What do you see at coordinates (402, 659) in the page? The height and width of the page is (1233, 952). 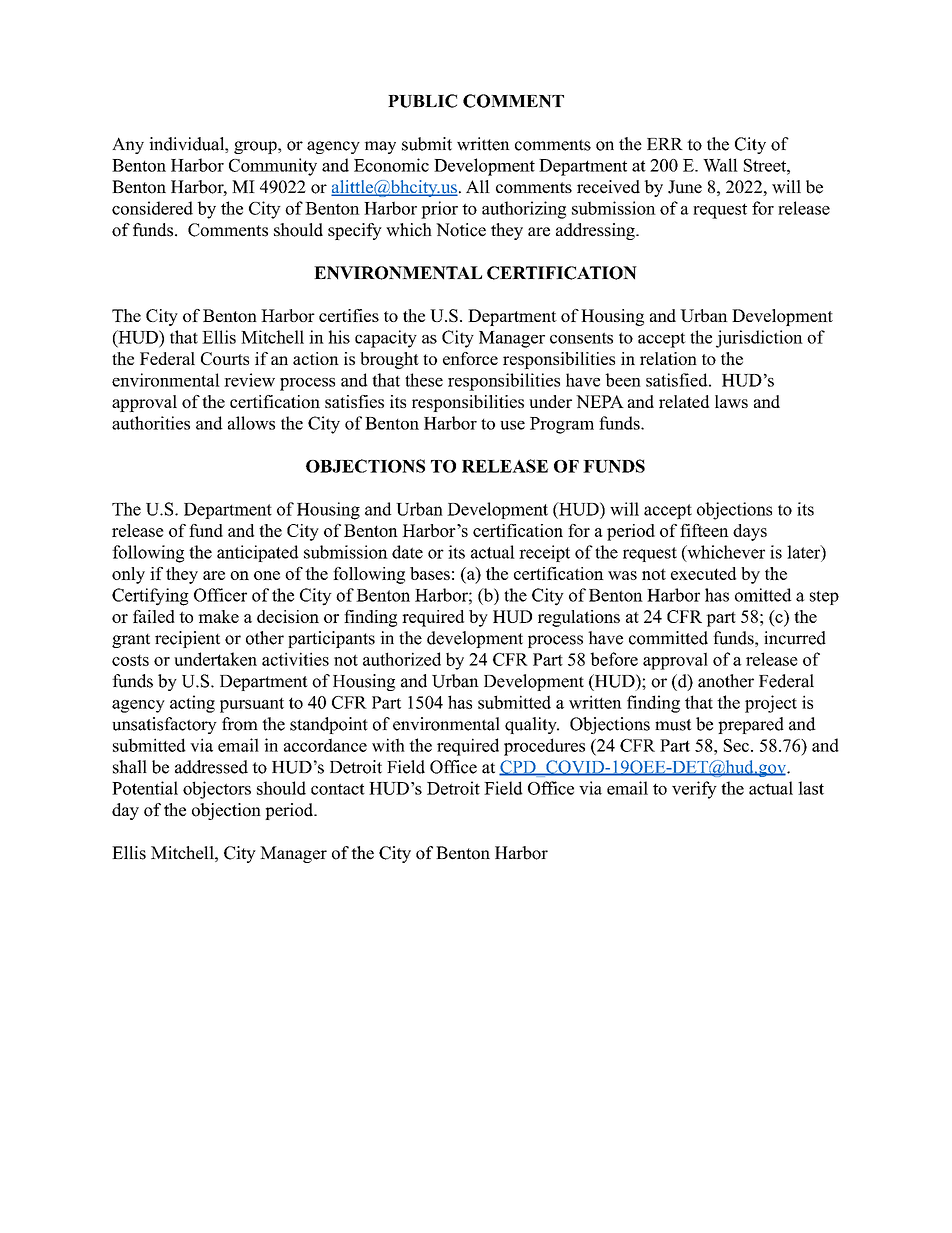 I see `authorized` at bounding box center [402, 659].
